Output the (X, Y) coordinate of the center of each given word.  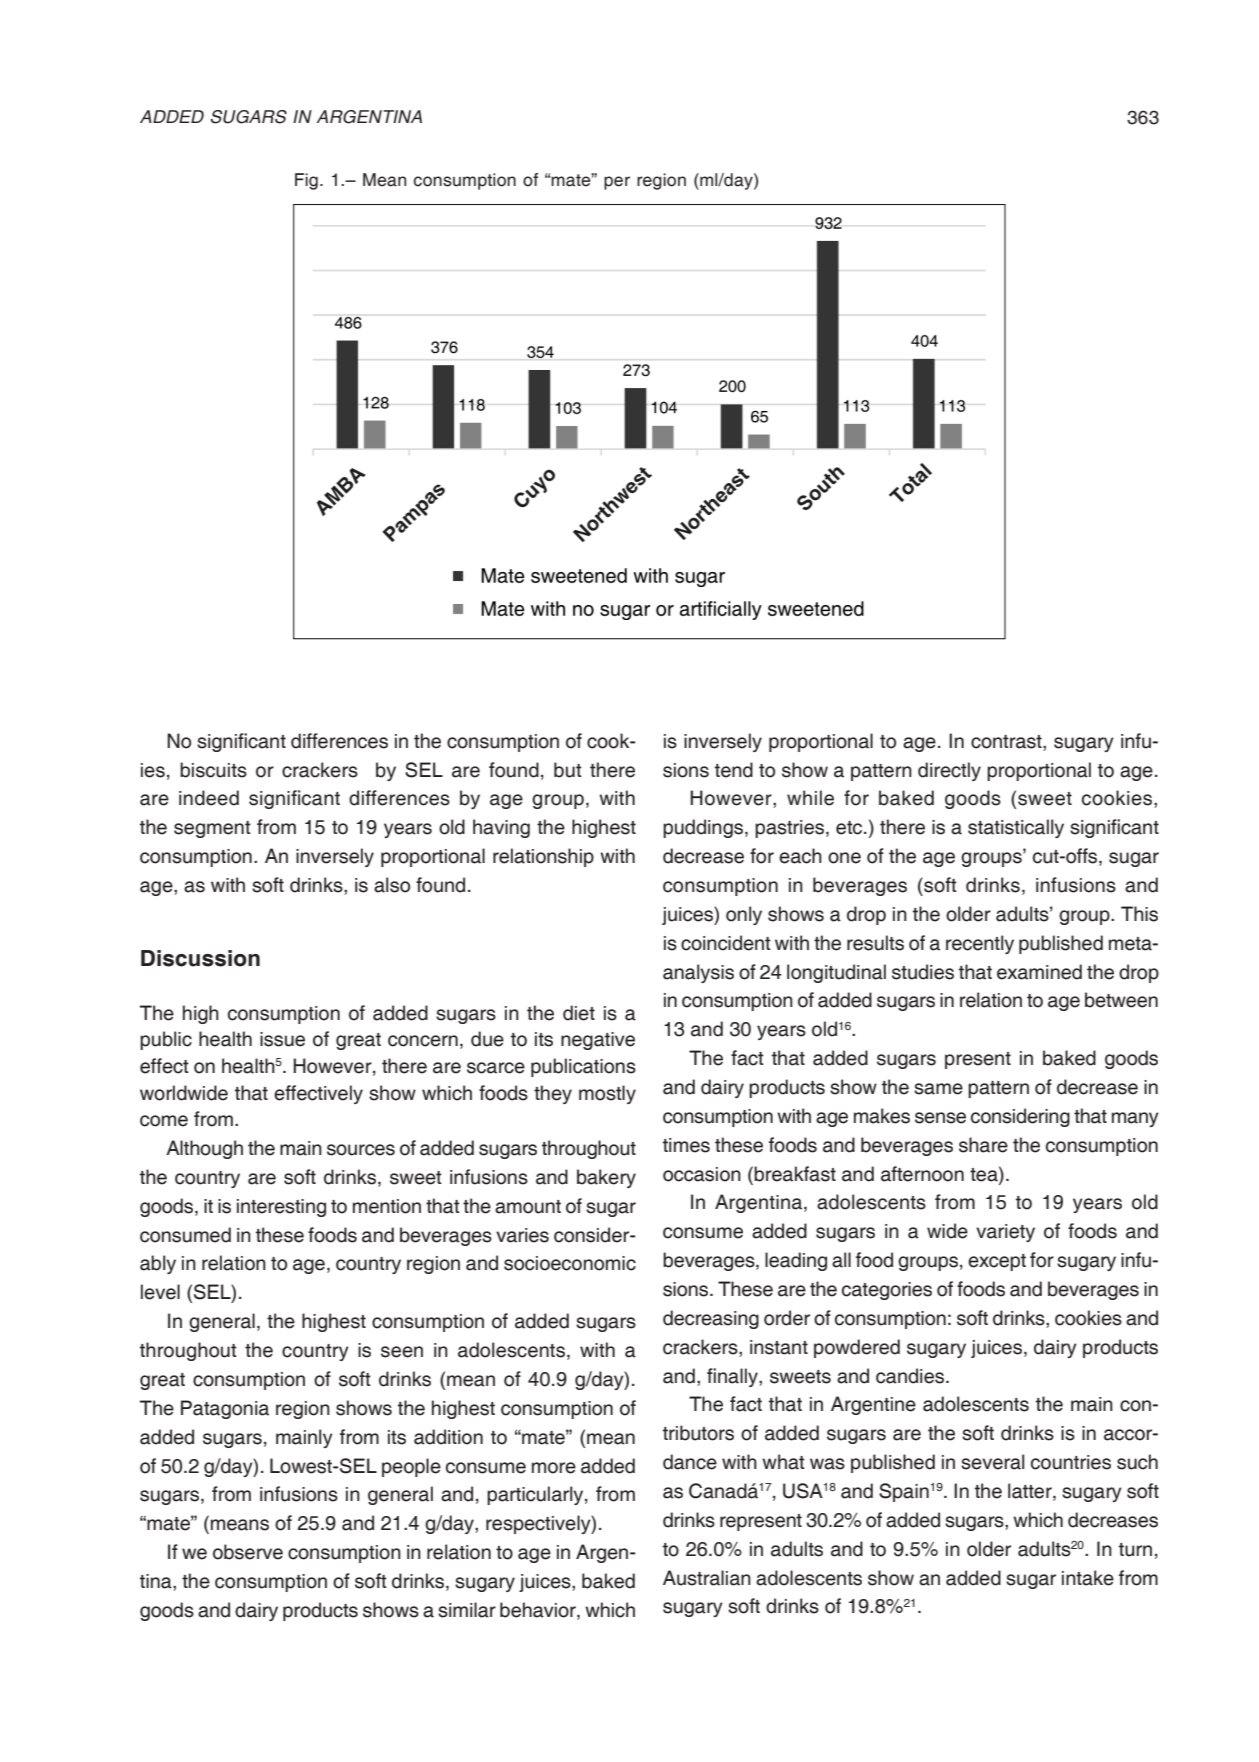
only (744, 915)
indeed (209, 798)
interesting (281, 1208)
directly (949, 771)
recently (980, 944)
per (617, 183)
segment (212, 829)
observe (248, 1552)
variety (1005, 1233)
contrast (1007, 742)
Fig (306, 181)
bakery (606, 1178)
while (810, 798)
